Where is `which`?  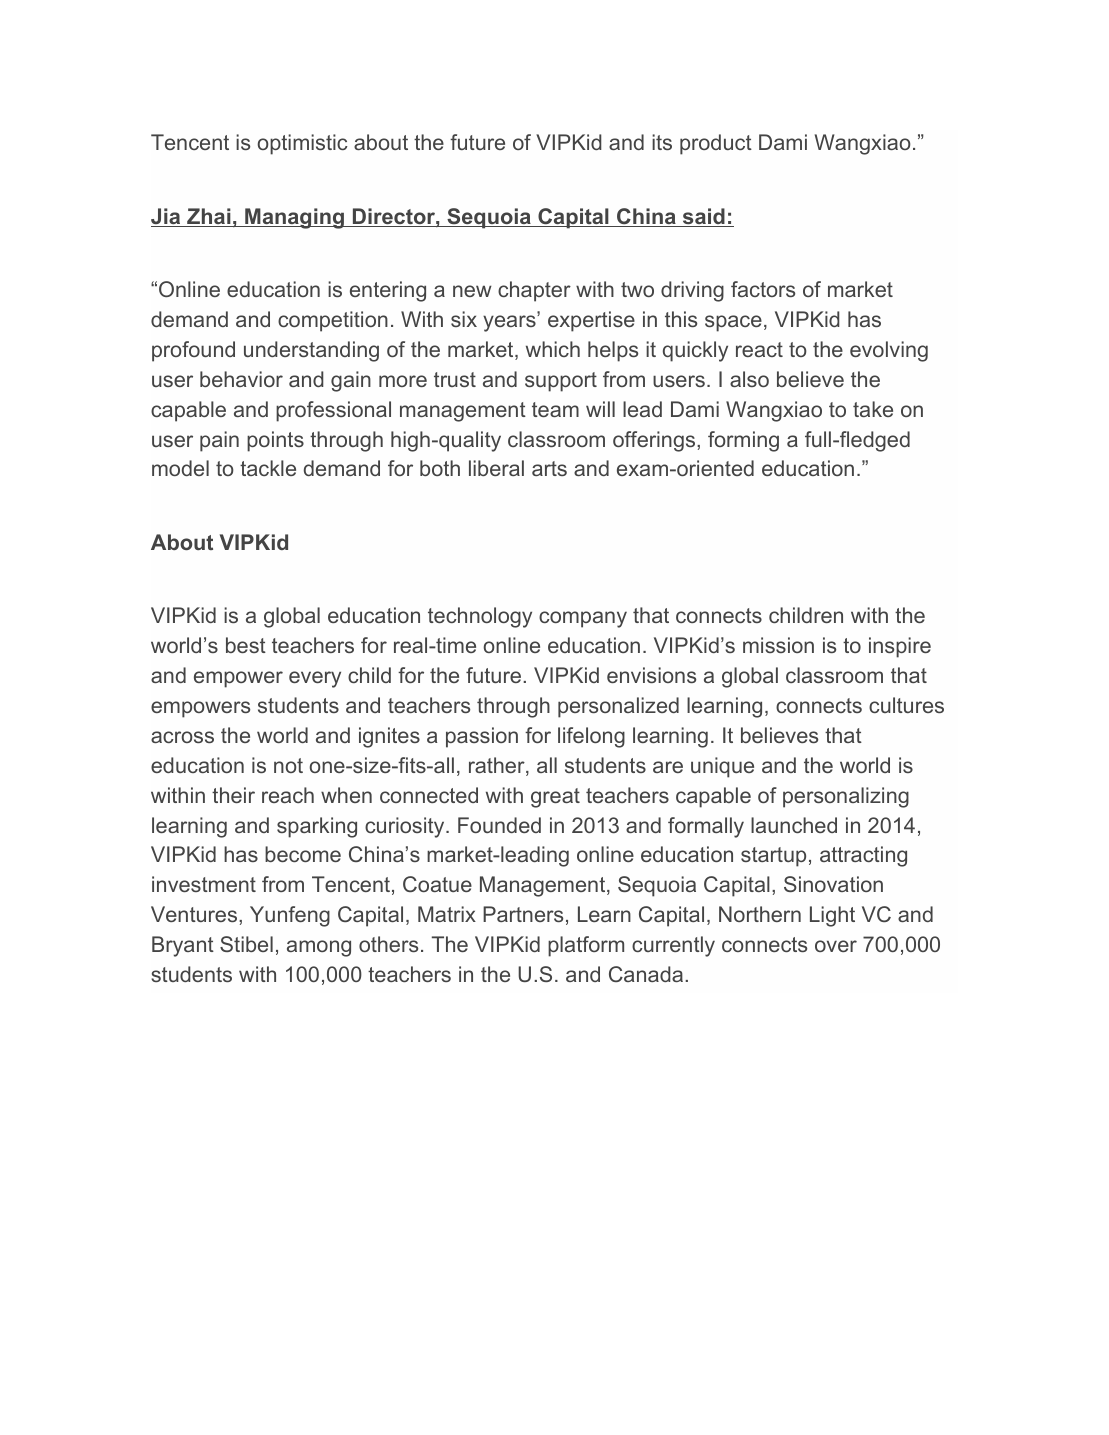 which is located at coordinates (553, 349).
